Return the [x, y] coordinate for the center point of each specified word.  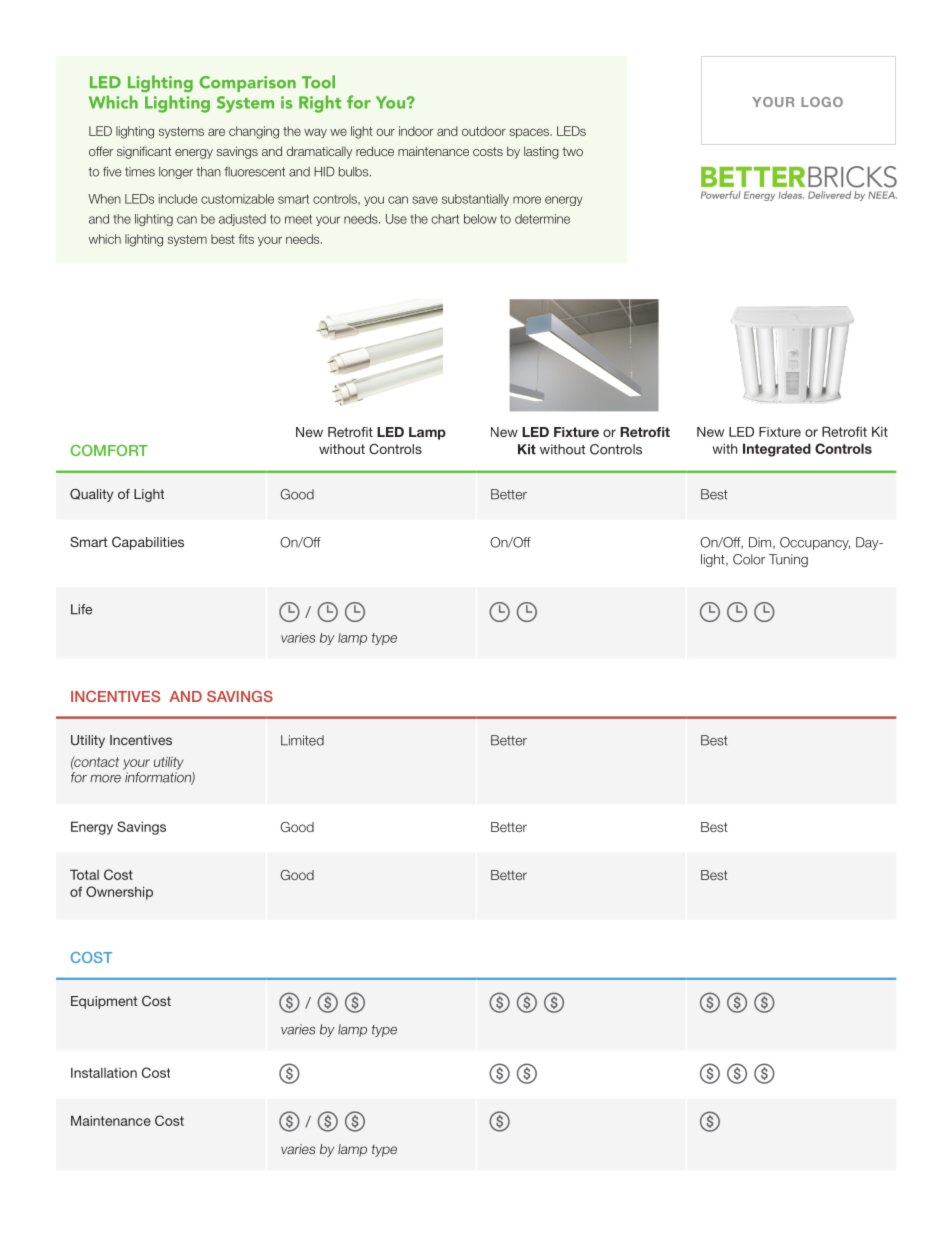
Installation [104, 1073]
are [216, 132]
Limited [302, 740]
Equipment [104, 1002]
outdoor [484, 131]
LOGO [822, 102]
